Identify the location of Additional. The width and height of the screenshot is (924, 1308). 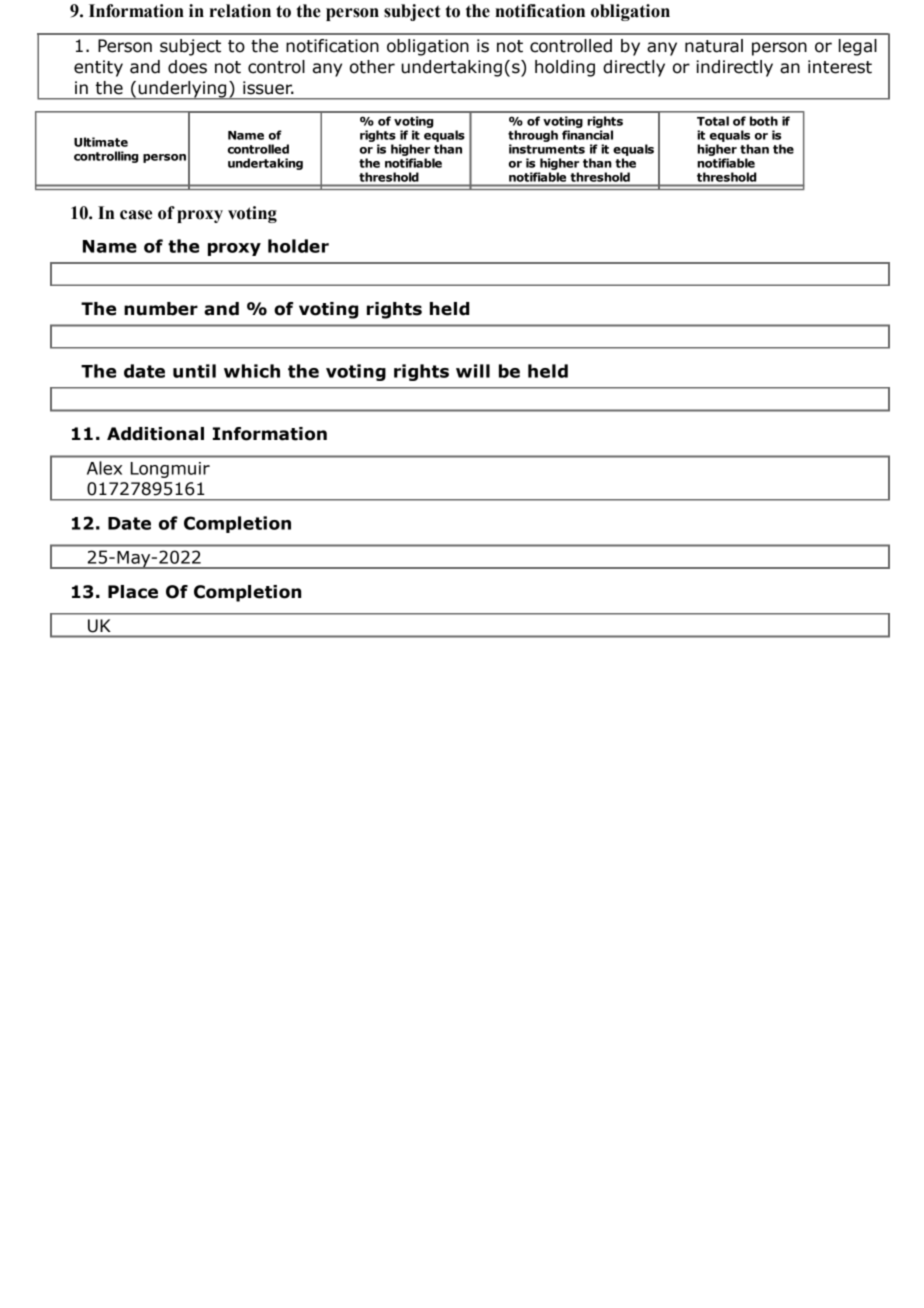
(155, 434).
